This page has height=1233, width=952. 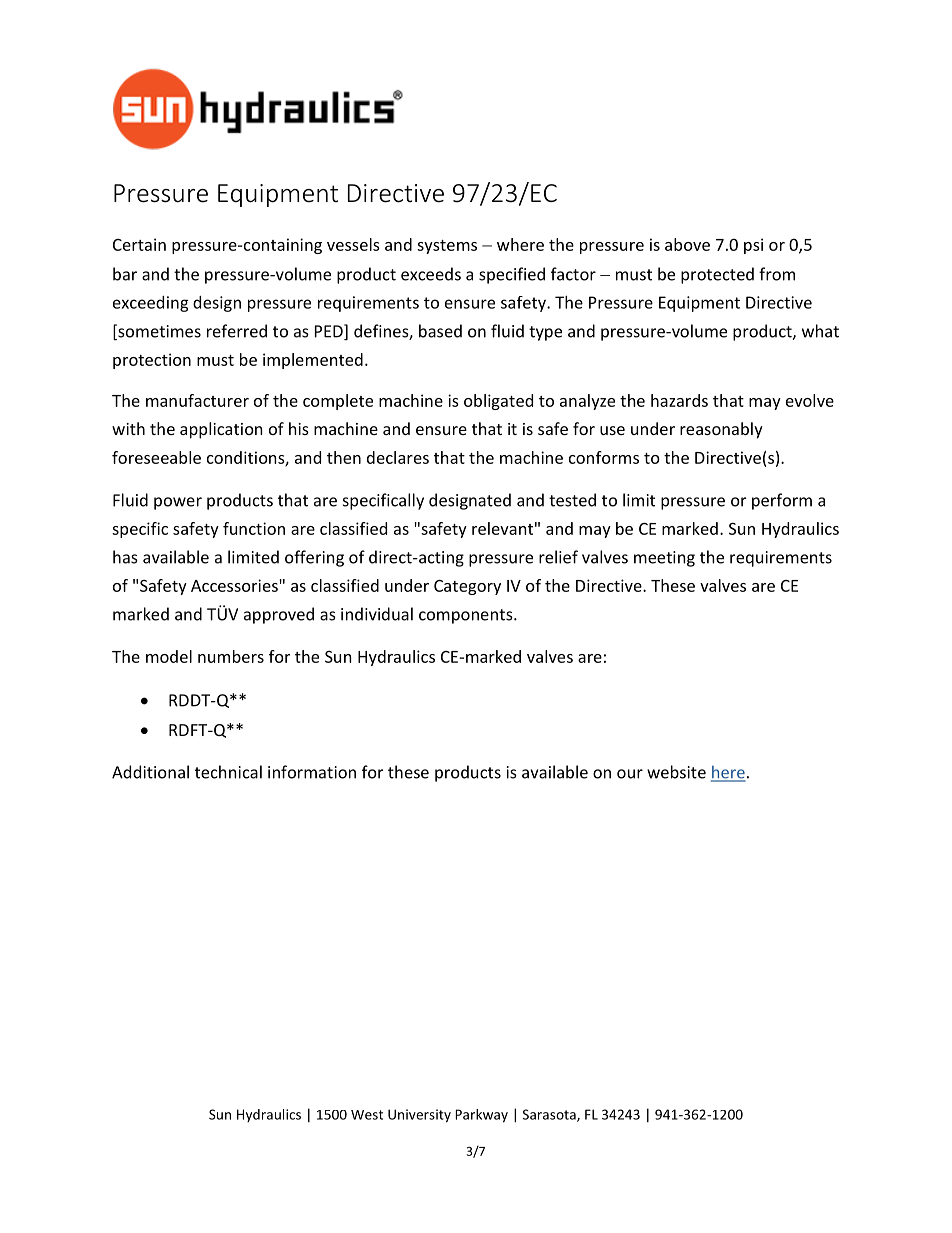 I want to click on West, so click(x=367, y=1115).
